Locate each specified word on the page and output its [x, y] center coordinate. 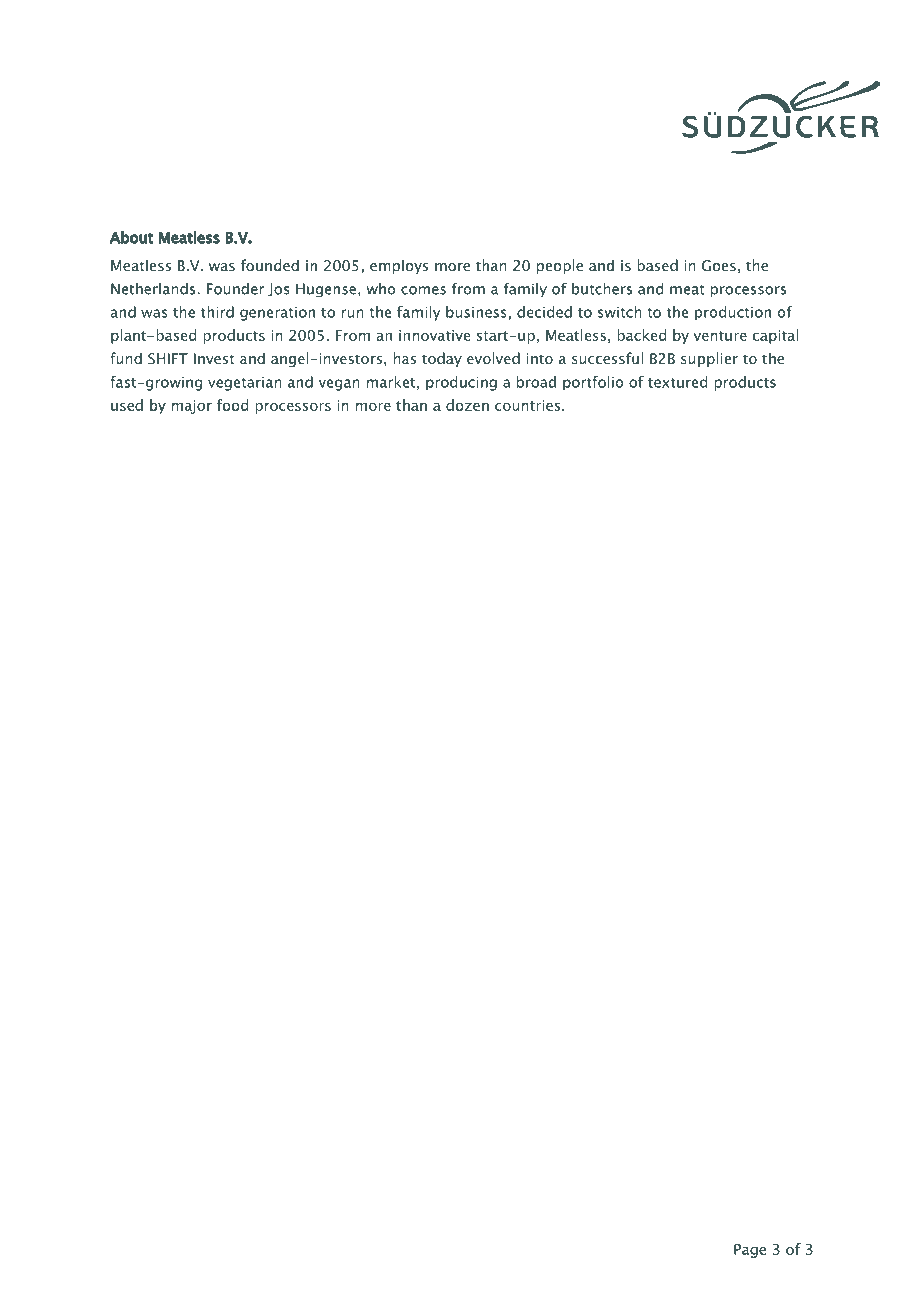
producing [461, 383]
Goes [719, 266]
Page [750, 1251]
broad [536, 382]
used [127, 405]
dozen [467, 405]
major [192, 407]
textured [677, 382]
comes [423, 290]
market [391, 382]
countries [527, 405]
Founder [235, 289]
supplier [709, 359]
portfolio [593, 383]
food [232, 405]
